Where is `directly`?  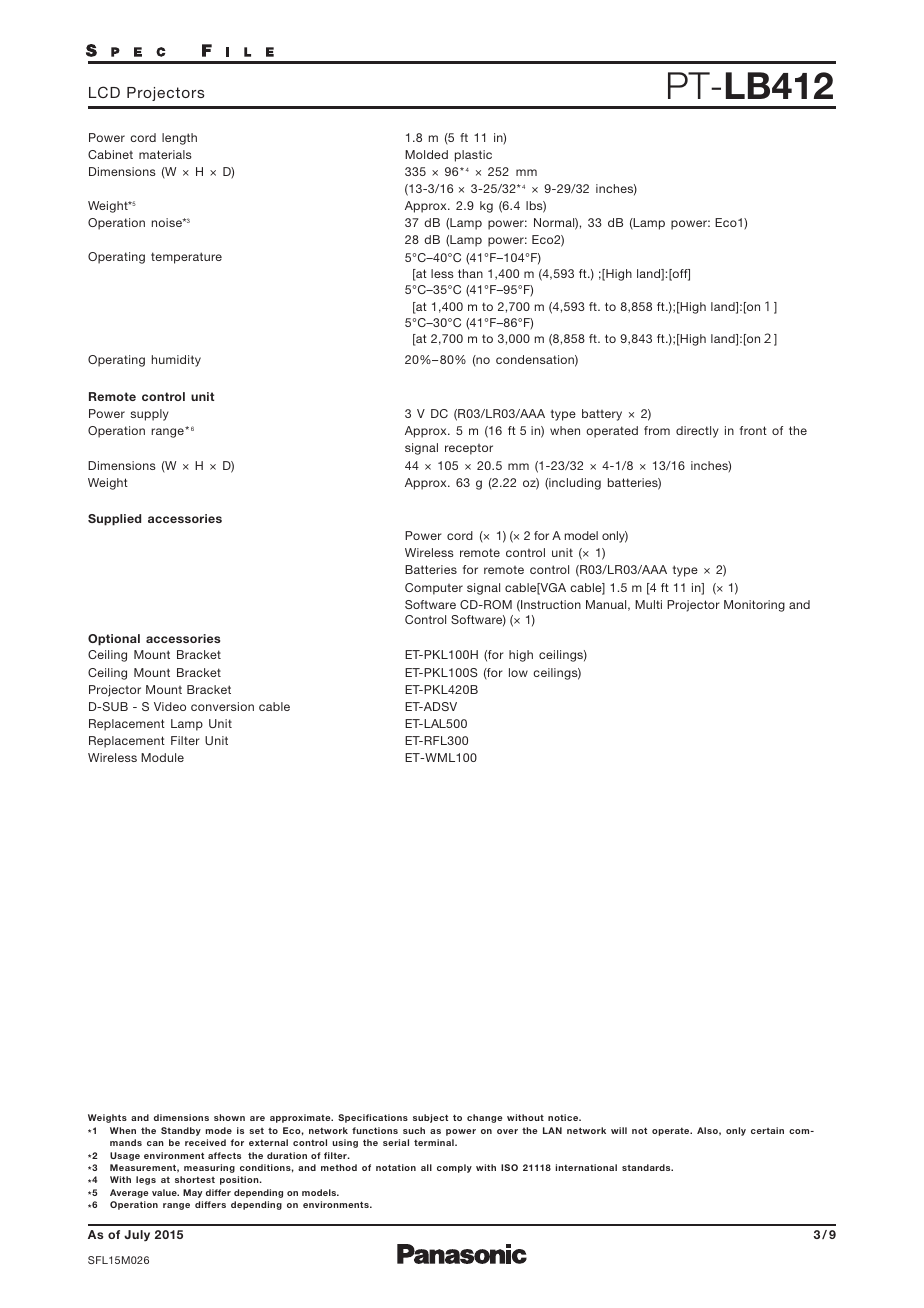 directly is located at coordinates (697, 432).
